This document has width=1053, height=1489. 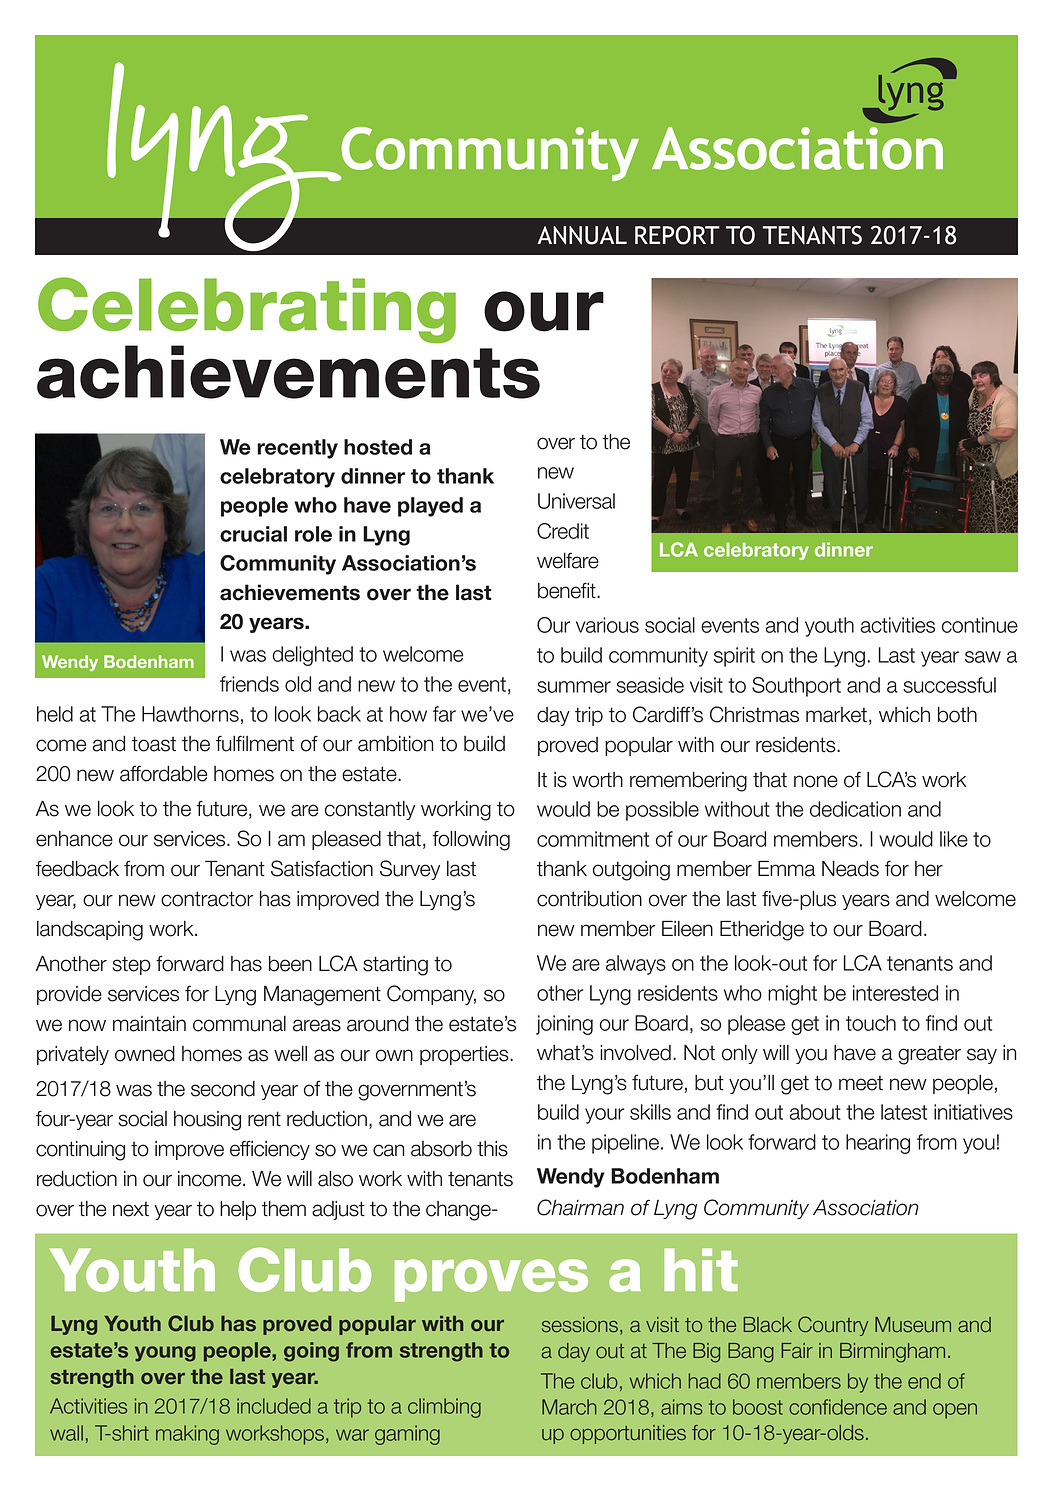 What do you see at coordinates (471, 840) in the document?
I see `following` at bounding box center [471, 840].
